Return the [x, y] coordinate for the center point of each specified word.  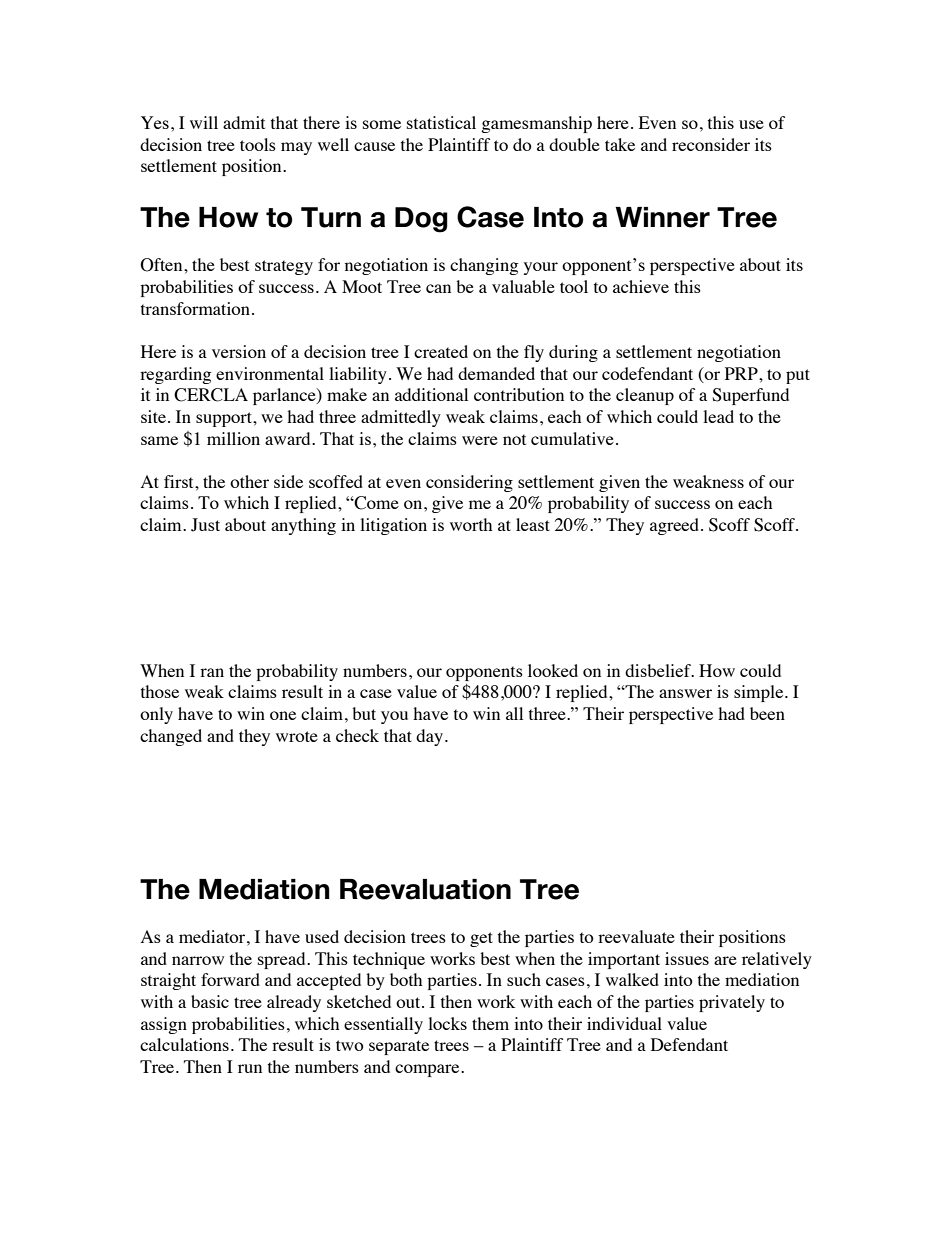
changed [171, 737]
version [239, 351]
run [250, 1068]
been [767, 713]
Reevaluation [425, 889]
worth [471, 524]
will [204, 122]
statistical [441, 122]
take [620, 144]
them [490, 1023]
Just [205, 525]
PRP [742, 373]
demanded [496, 373]
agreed [676, 526]
